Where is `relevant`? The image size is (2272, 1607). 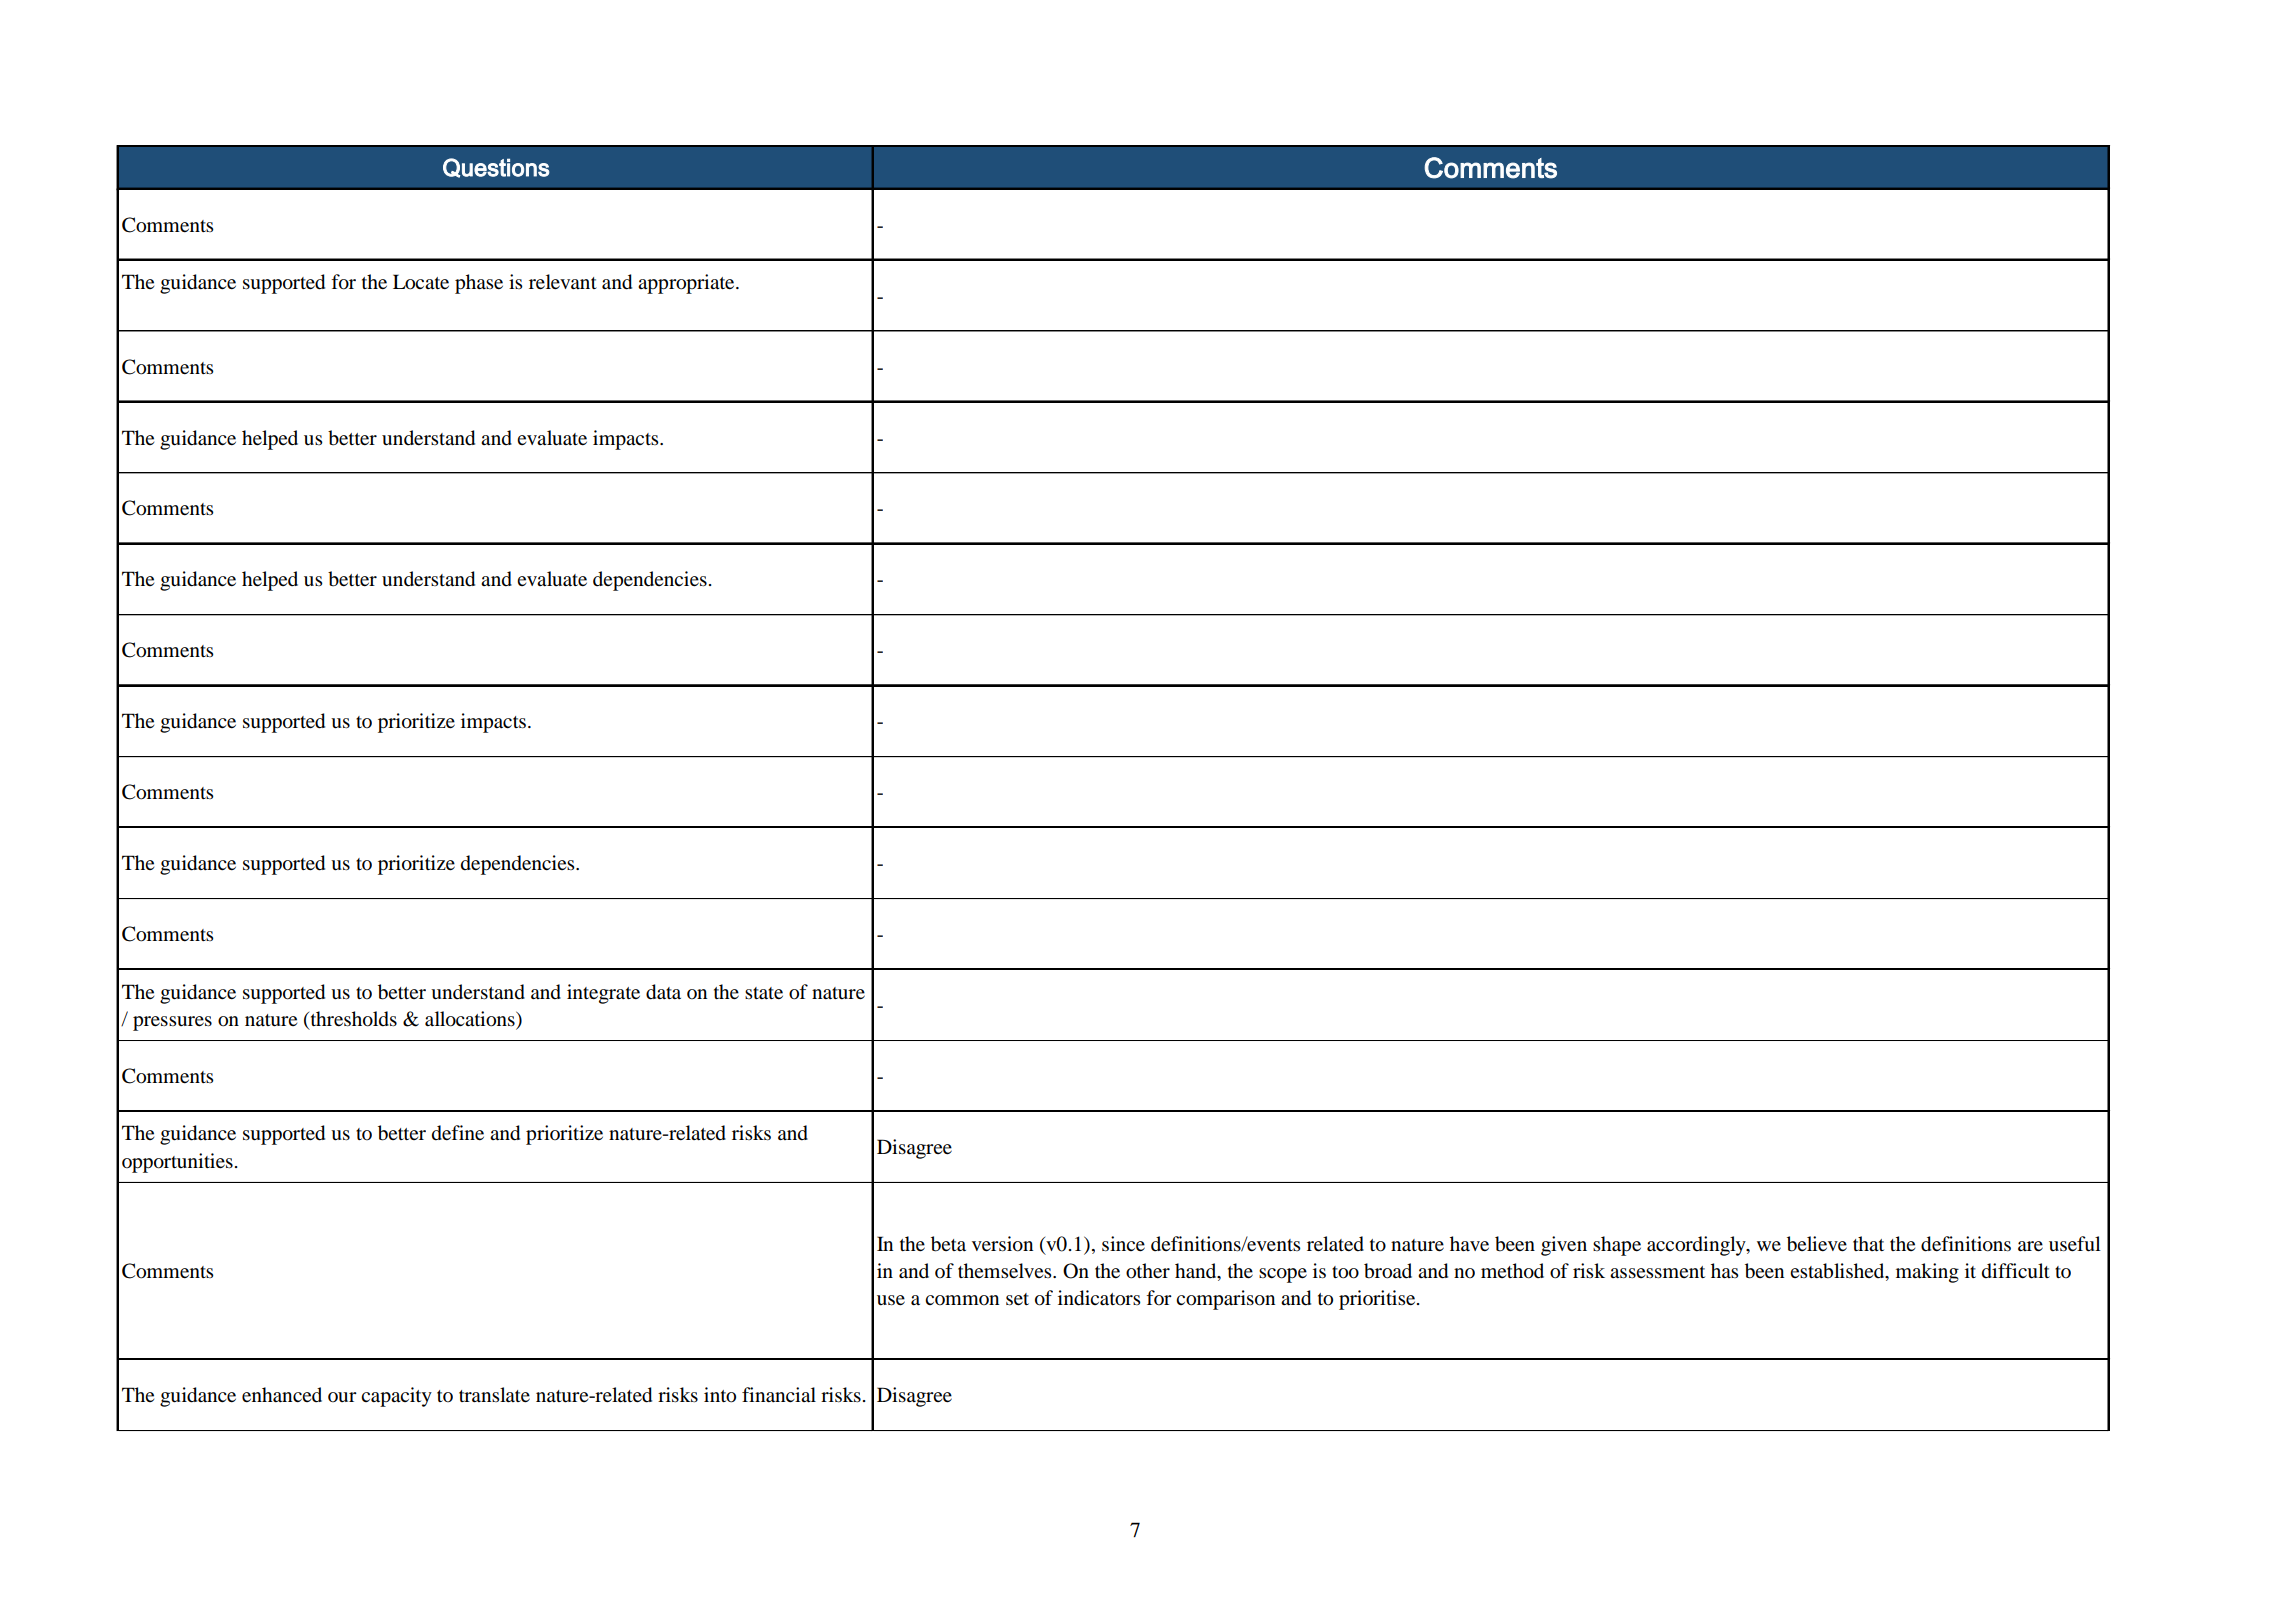
relevant is located at coordinates (563, 282).
